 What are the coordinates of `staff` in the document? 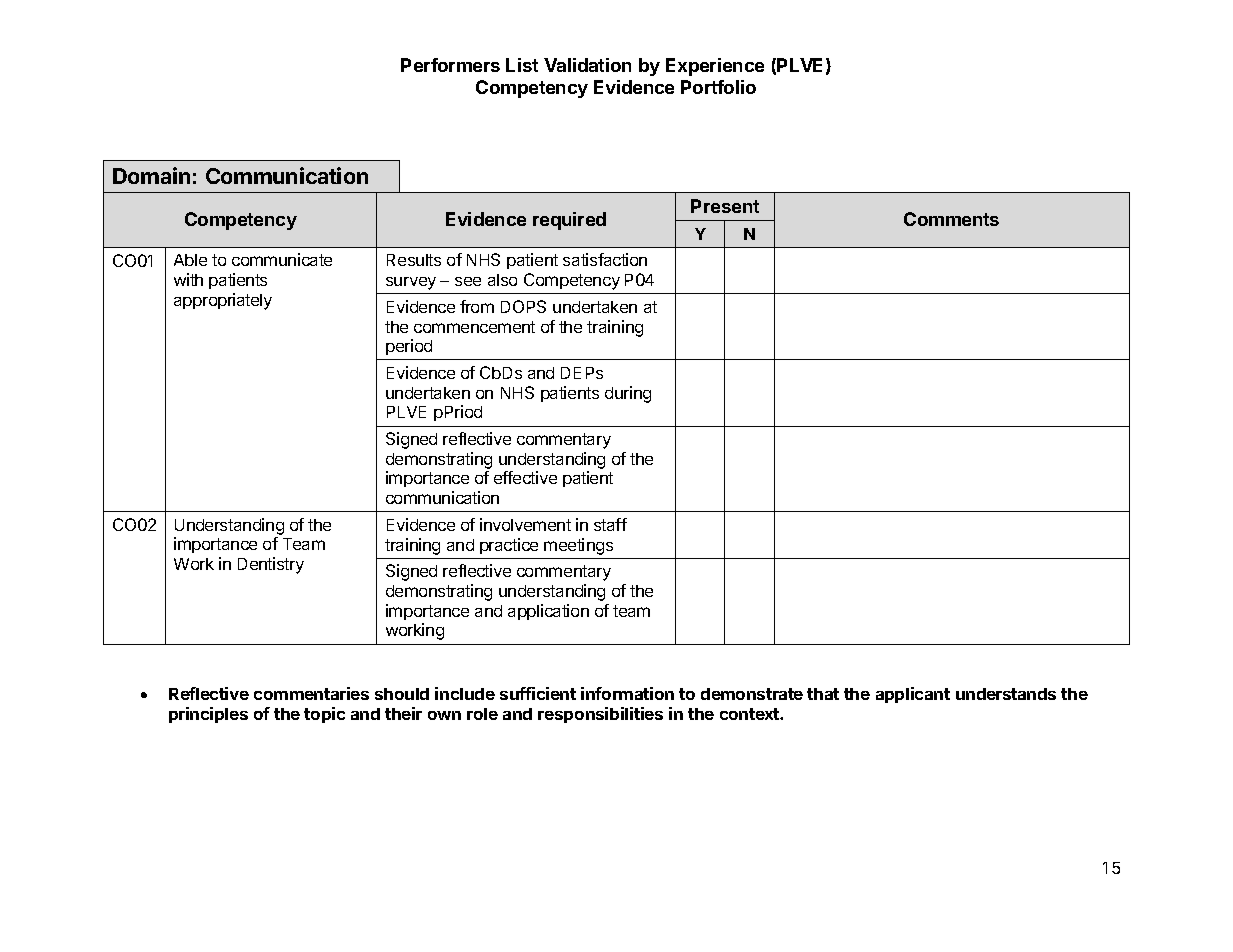 It's located at (610, 524).
